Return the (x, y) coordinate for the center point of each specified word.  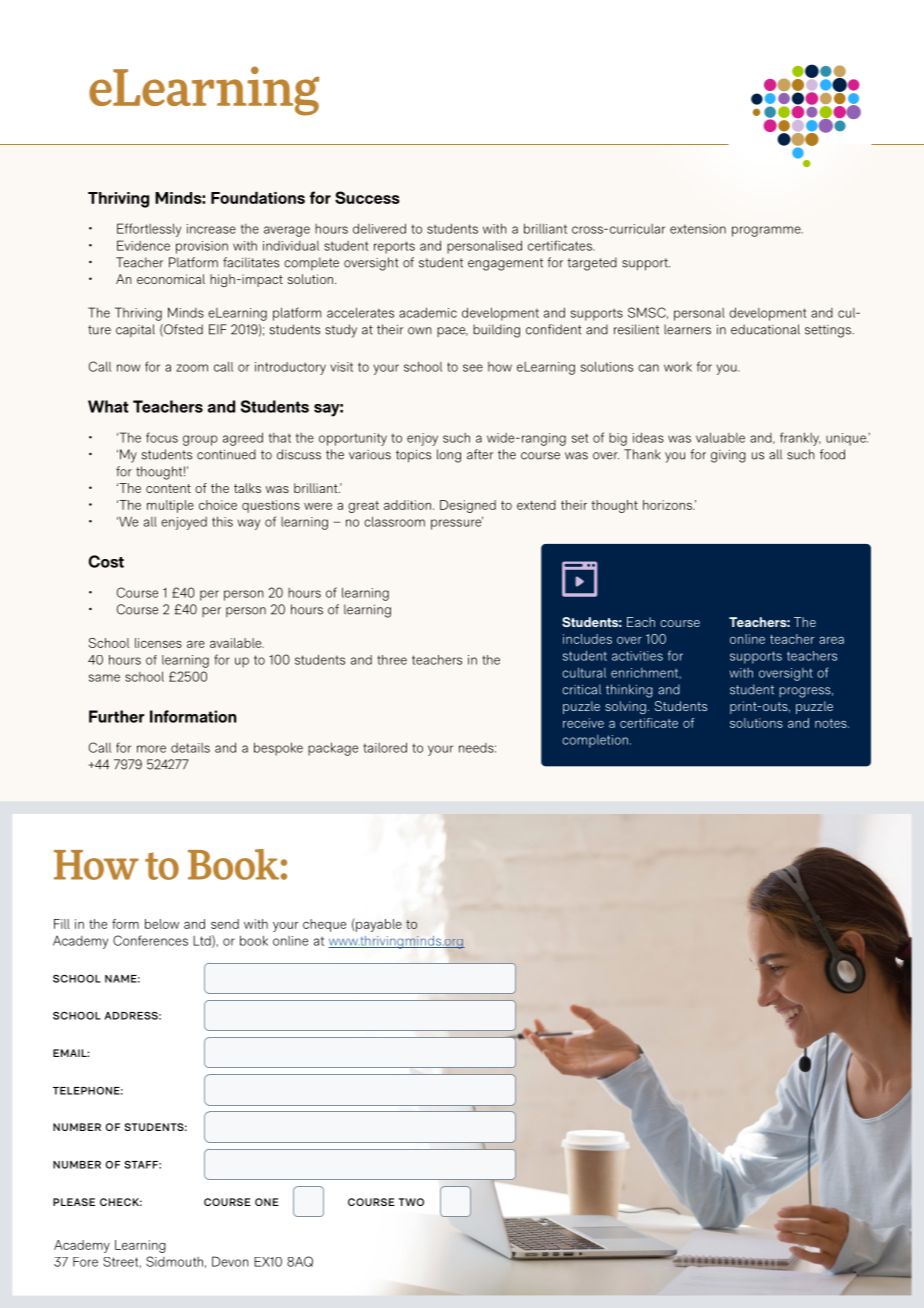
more (151, 749)
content (168, 488)
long (449, 456)
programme (767, 231)
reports (394, 247)
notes (832, 723)
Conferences (150, 940)
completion (595, 741)
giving (728, 456)
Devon (230, 1261)
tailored (385, 747)
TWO (411, 1202)
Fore (85, 1262)
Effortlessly (149, 230)
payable (378, 925)
